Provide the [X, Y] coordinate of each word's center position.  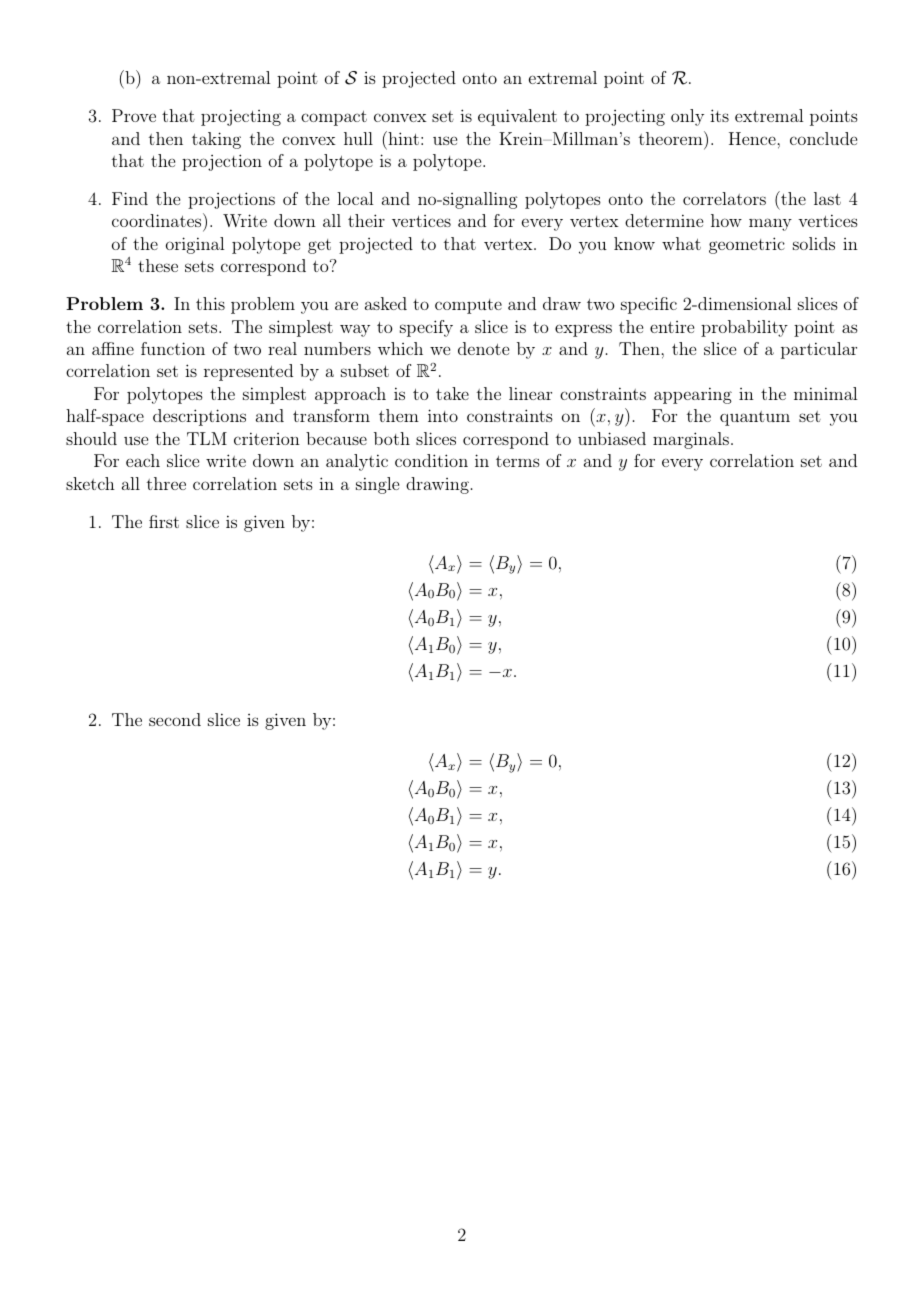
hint [402, 138]
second [175, 719]
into [443, 415]
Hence [752, 138]
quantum [755, 418]
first [164, 521]
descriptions [199, 417]
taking [216, 140]
